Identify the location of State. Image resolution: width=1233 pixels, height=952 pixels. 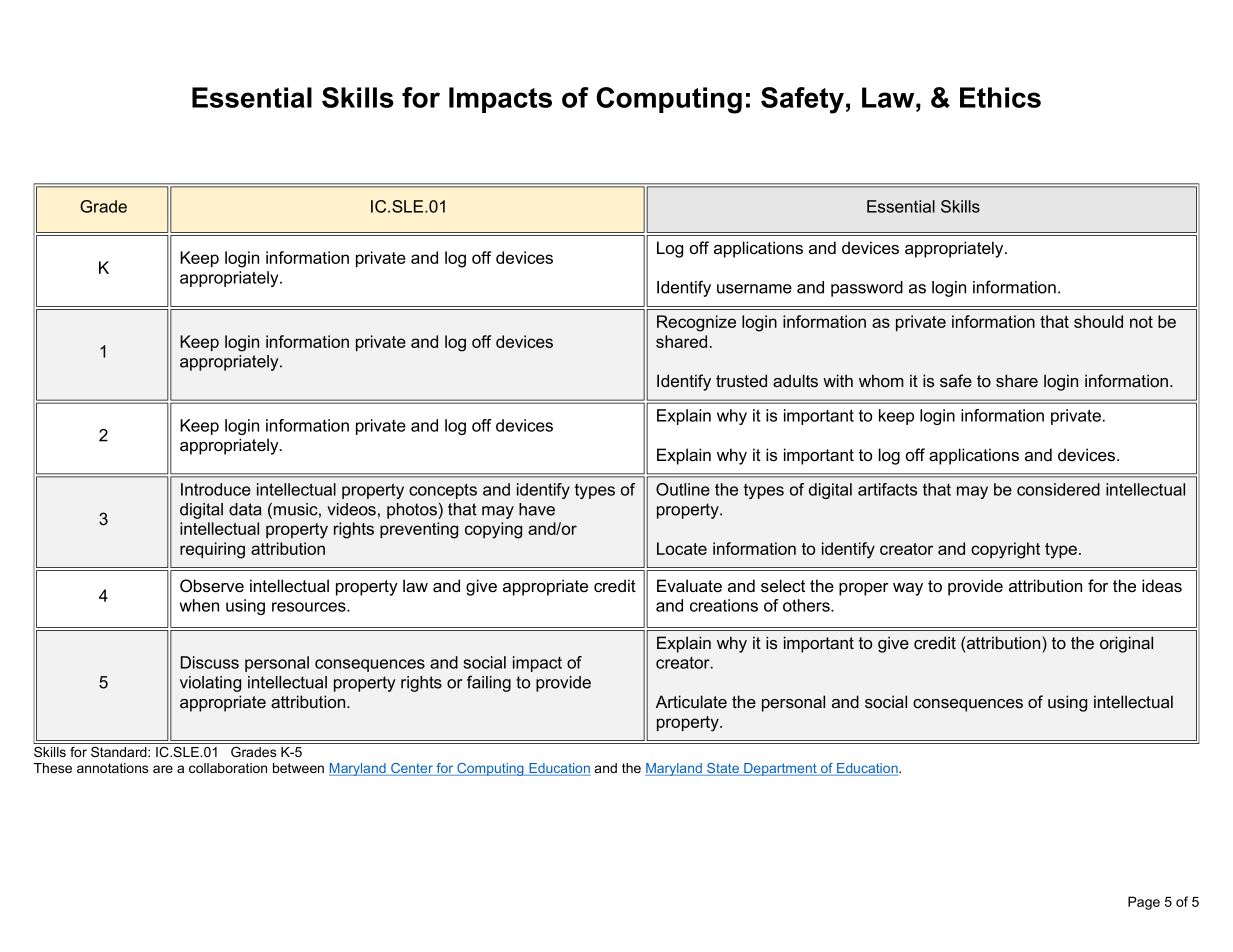
(723, 769).
